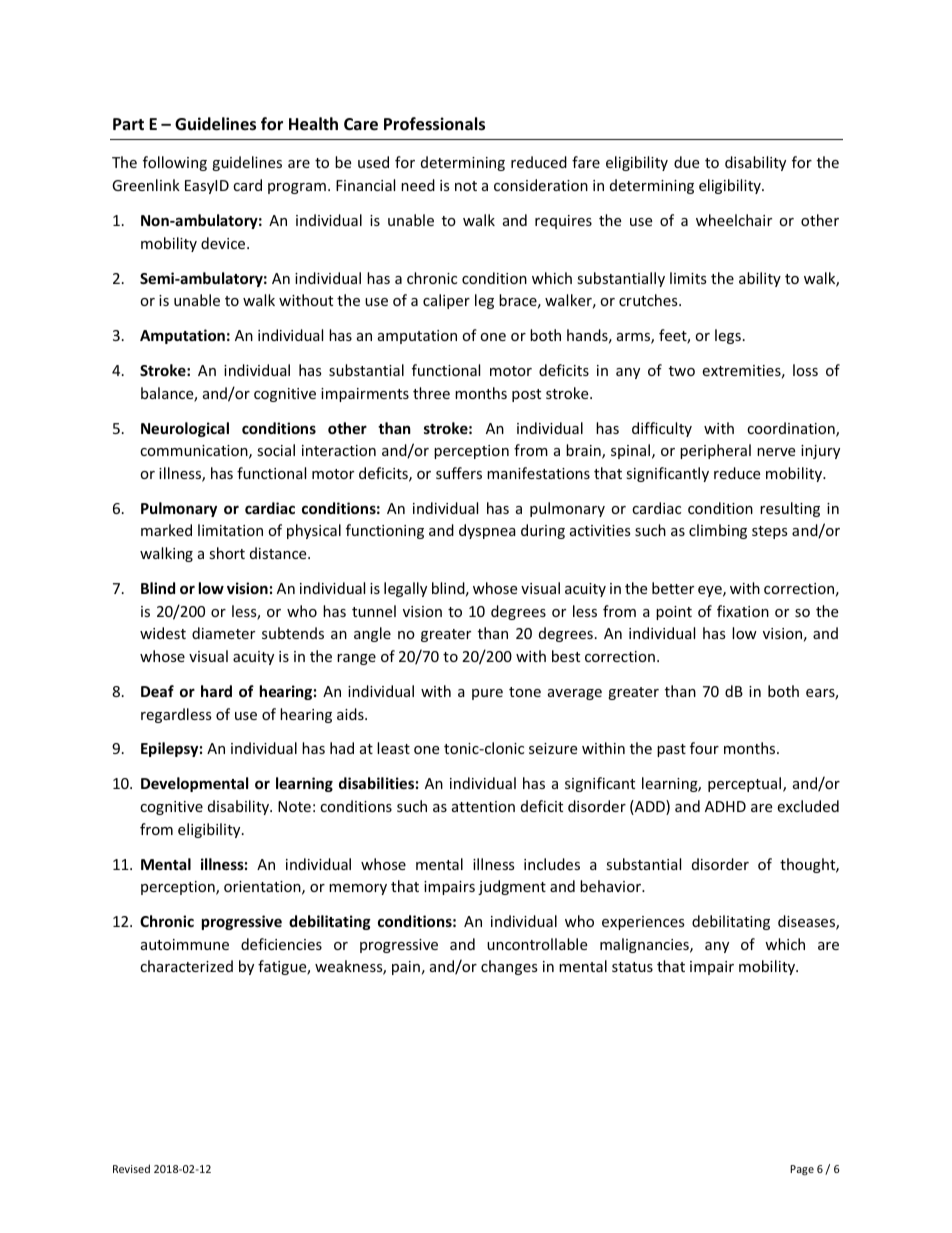 The image size is (952, 1233). What do you see at coordinates (175, 163) in the page?
I see `following` at bounding box center [175, 163].
